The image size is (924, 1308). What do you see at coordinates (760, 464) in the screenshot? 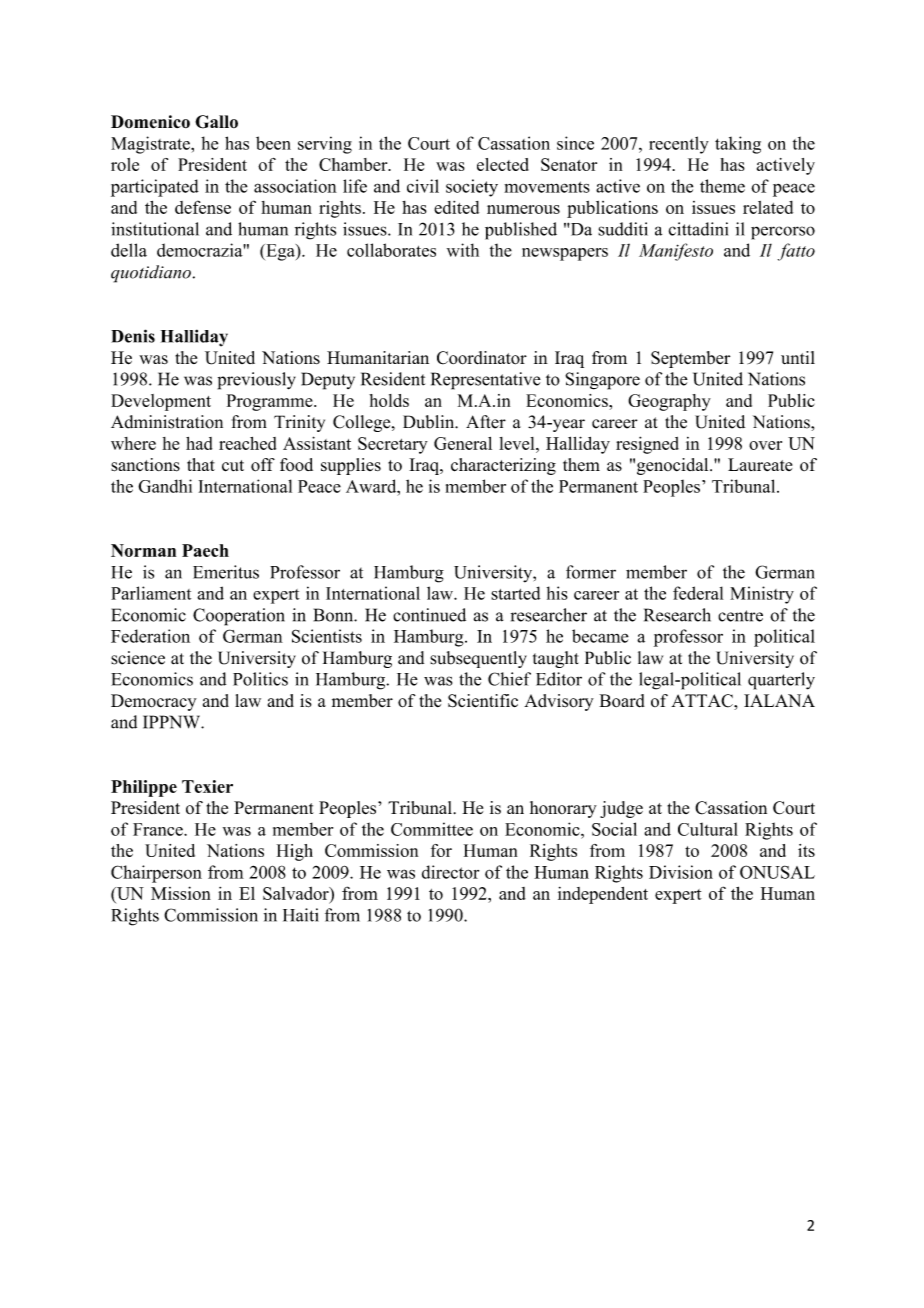
I see `Laureate` at bounding box center [760, 464].
